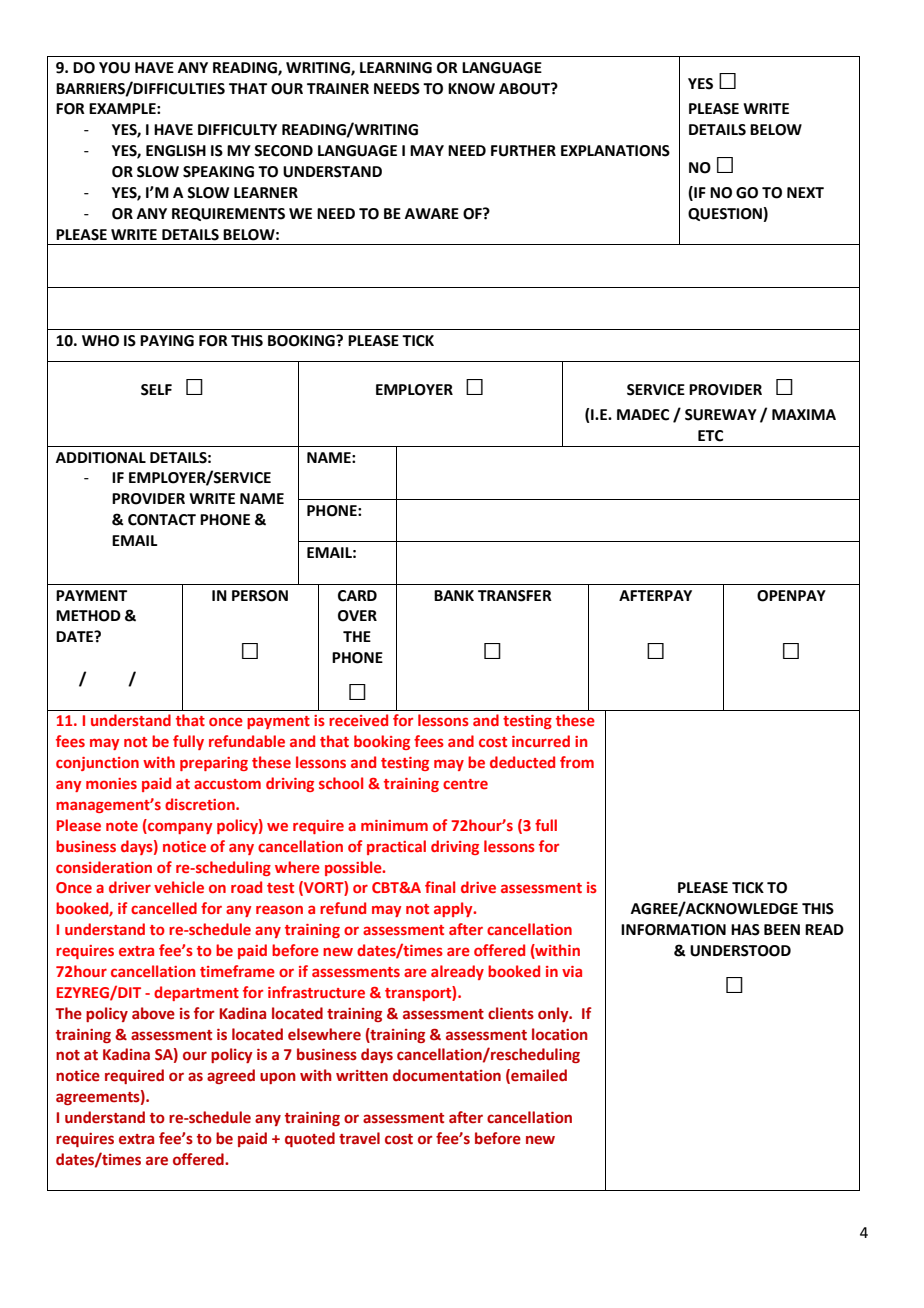 This page has width=924, height=1308. Describe the element at coordinates (214, 764) in the page. I see `preparing` at that location.
